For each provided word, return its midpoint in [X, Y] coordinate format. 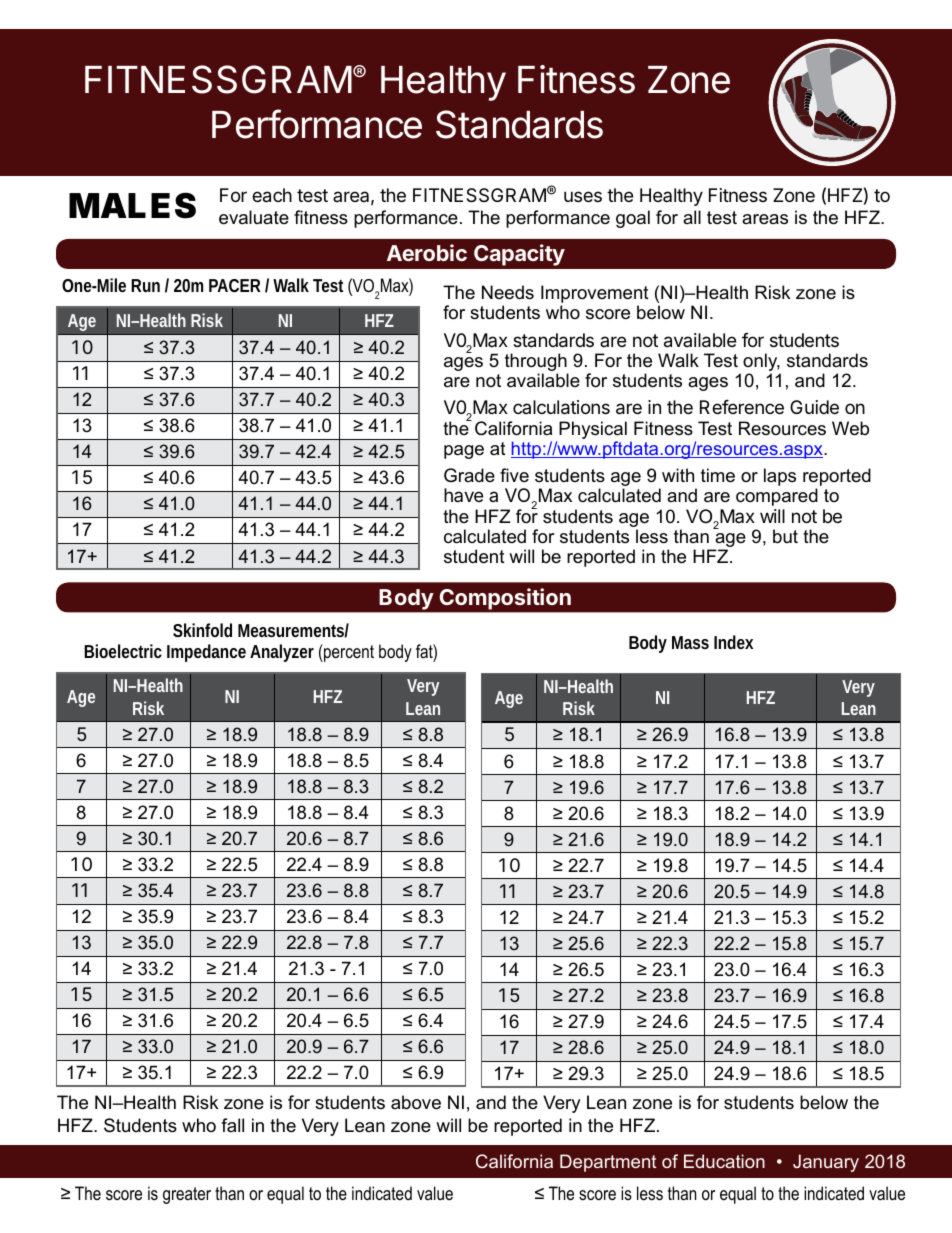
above [416, 1102]
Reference [742, 407]
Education [724, 1161]
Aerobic [427, 252]
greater [187, 1195]
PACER [235, 285]
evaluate [254, 217]
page [464, 452]
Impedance [206, 653]
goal [633, 219]
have [463, 495]
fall [232, 1125]
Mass [690, 642]
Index [733, 642]
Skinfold [202, 630]
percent [348, 653]
